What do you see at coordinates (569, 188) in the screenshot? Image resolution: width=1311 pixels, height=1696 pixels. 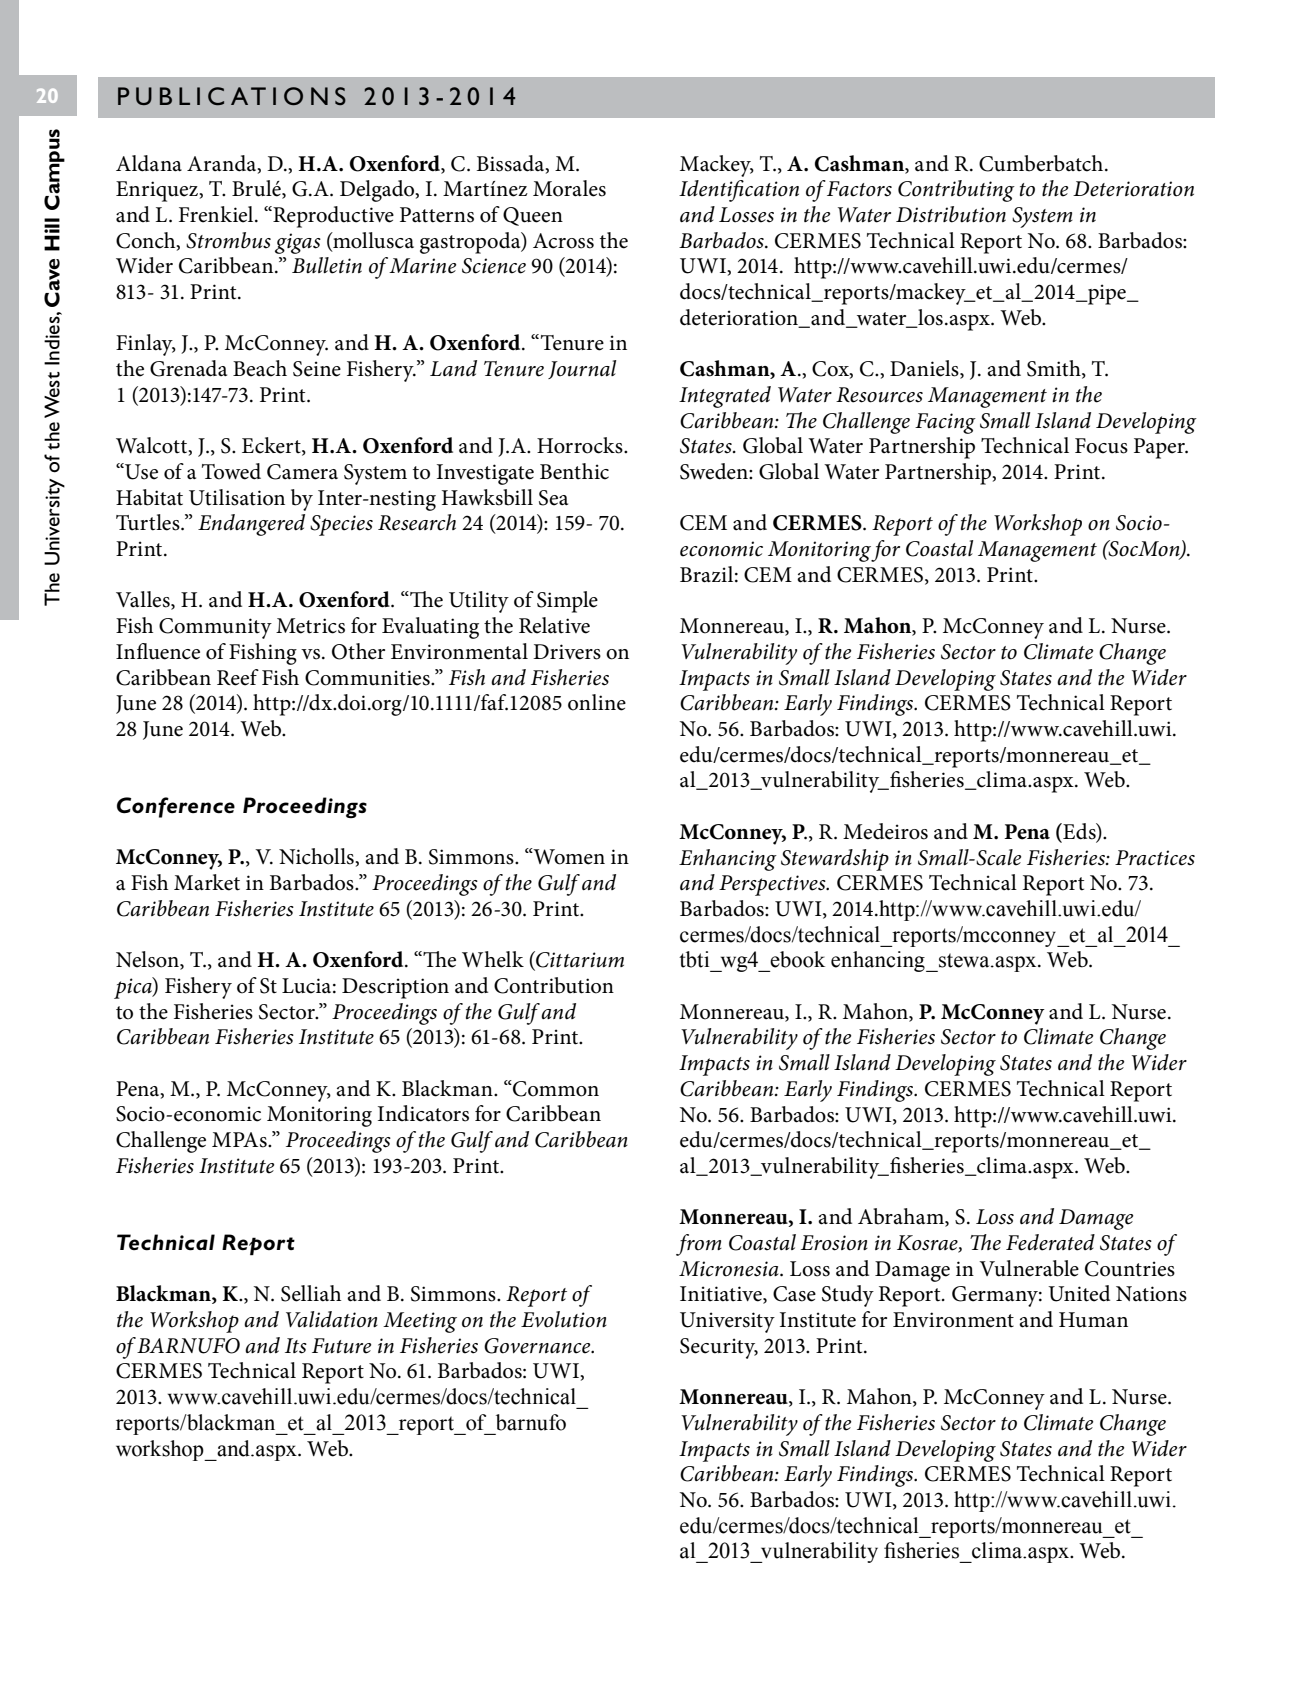 I see `Morales` at bounding box center [569, 188].
